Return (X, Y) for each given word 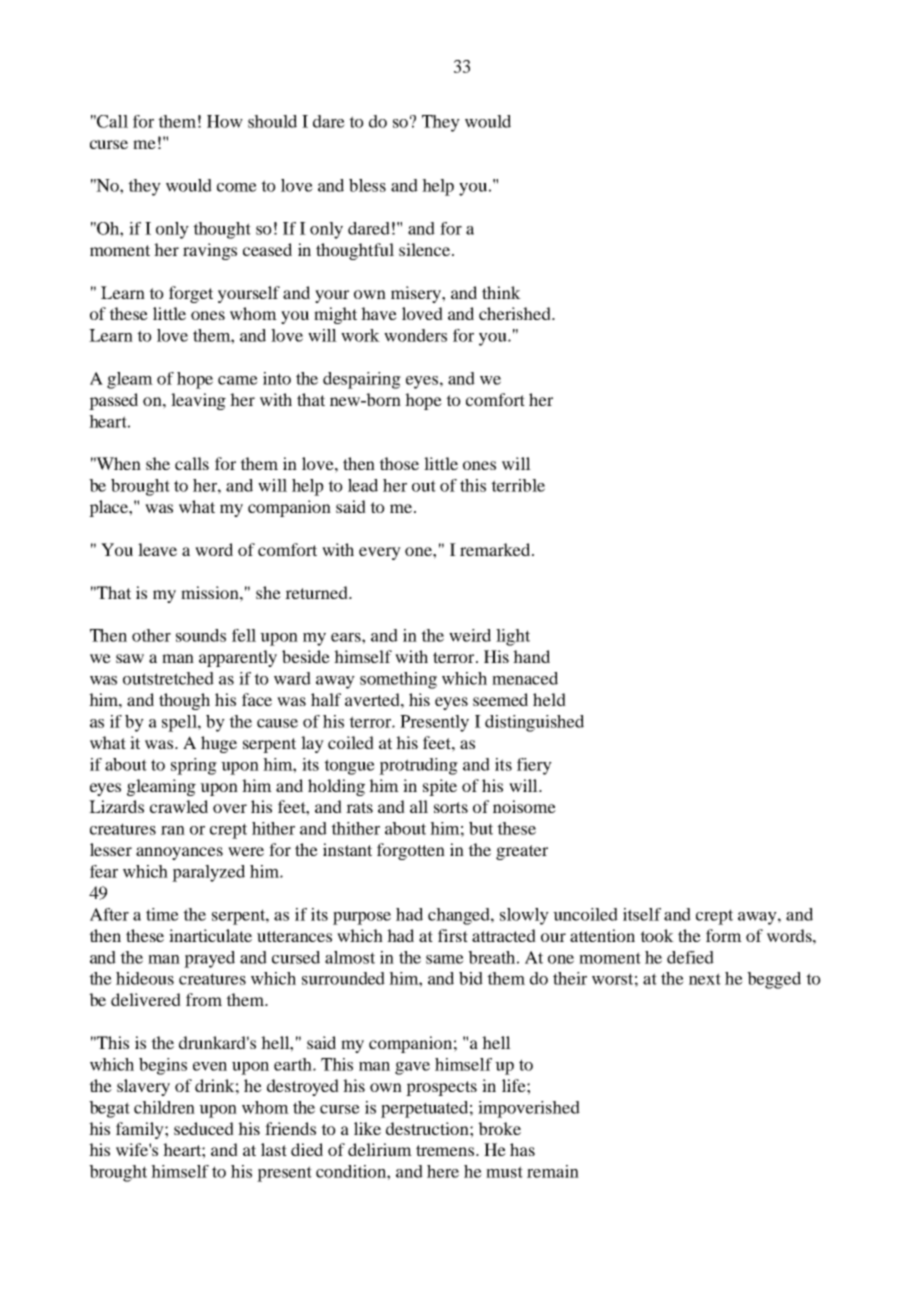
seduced (204, 1128)
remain (553, 1171)
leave (157, 549)
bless (367, 185)
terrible (518, 485)
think (501, 292)
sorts (451, 807)
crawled (179, 806)
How (225, 121)
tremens (446, 1150)
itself (642, 914)
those (399, 463)
